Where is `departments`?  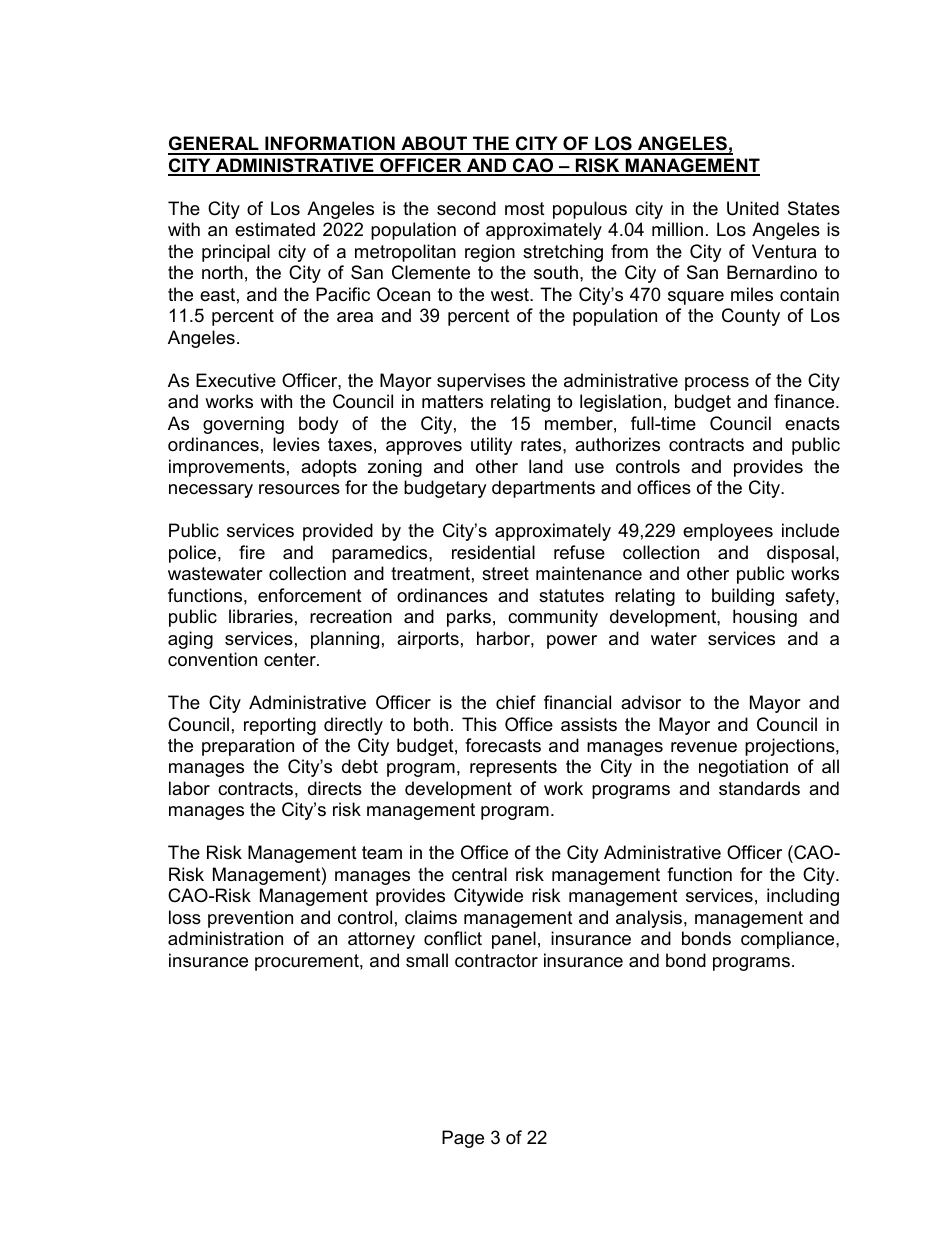
departments is located at coordinates (543, 489).
